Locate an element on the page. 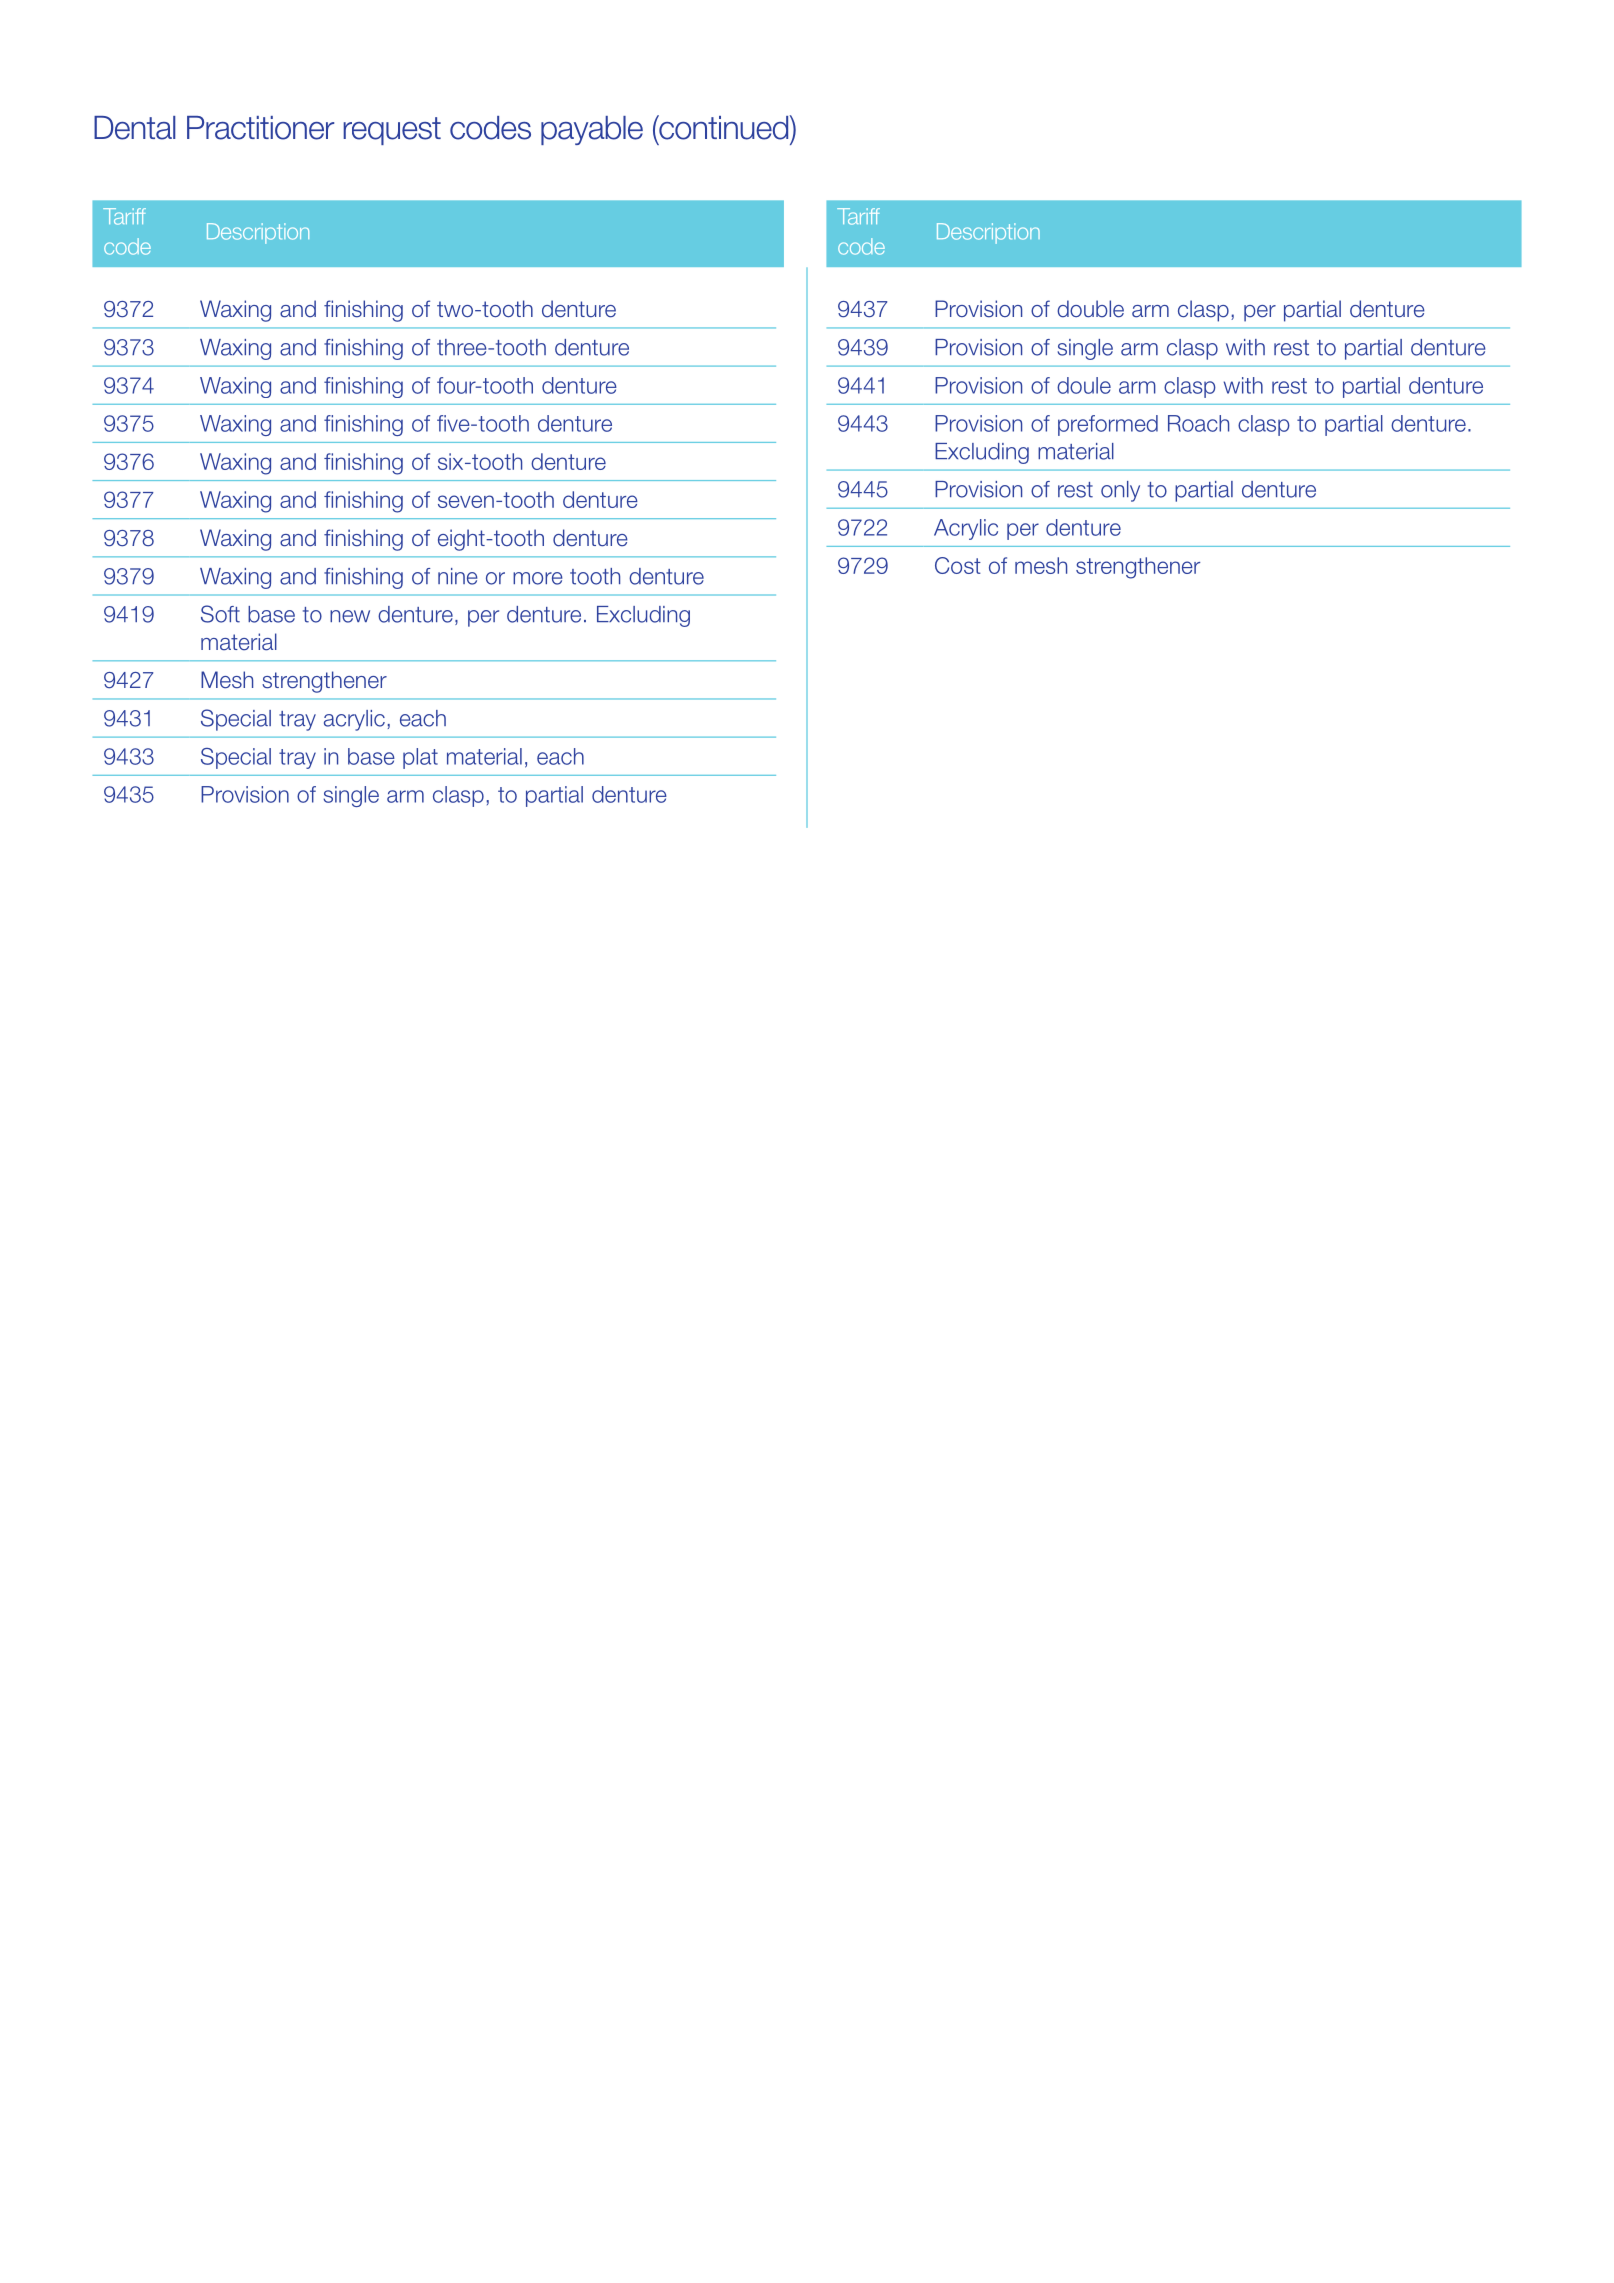  nine is located at coordinates (457, 576).
